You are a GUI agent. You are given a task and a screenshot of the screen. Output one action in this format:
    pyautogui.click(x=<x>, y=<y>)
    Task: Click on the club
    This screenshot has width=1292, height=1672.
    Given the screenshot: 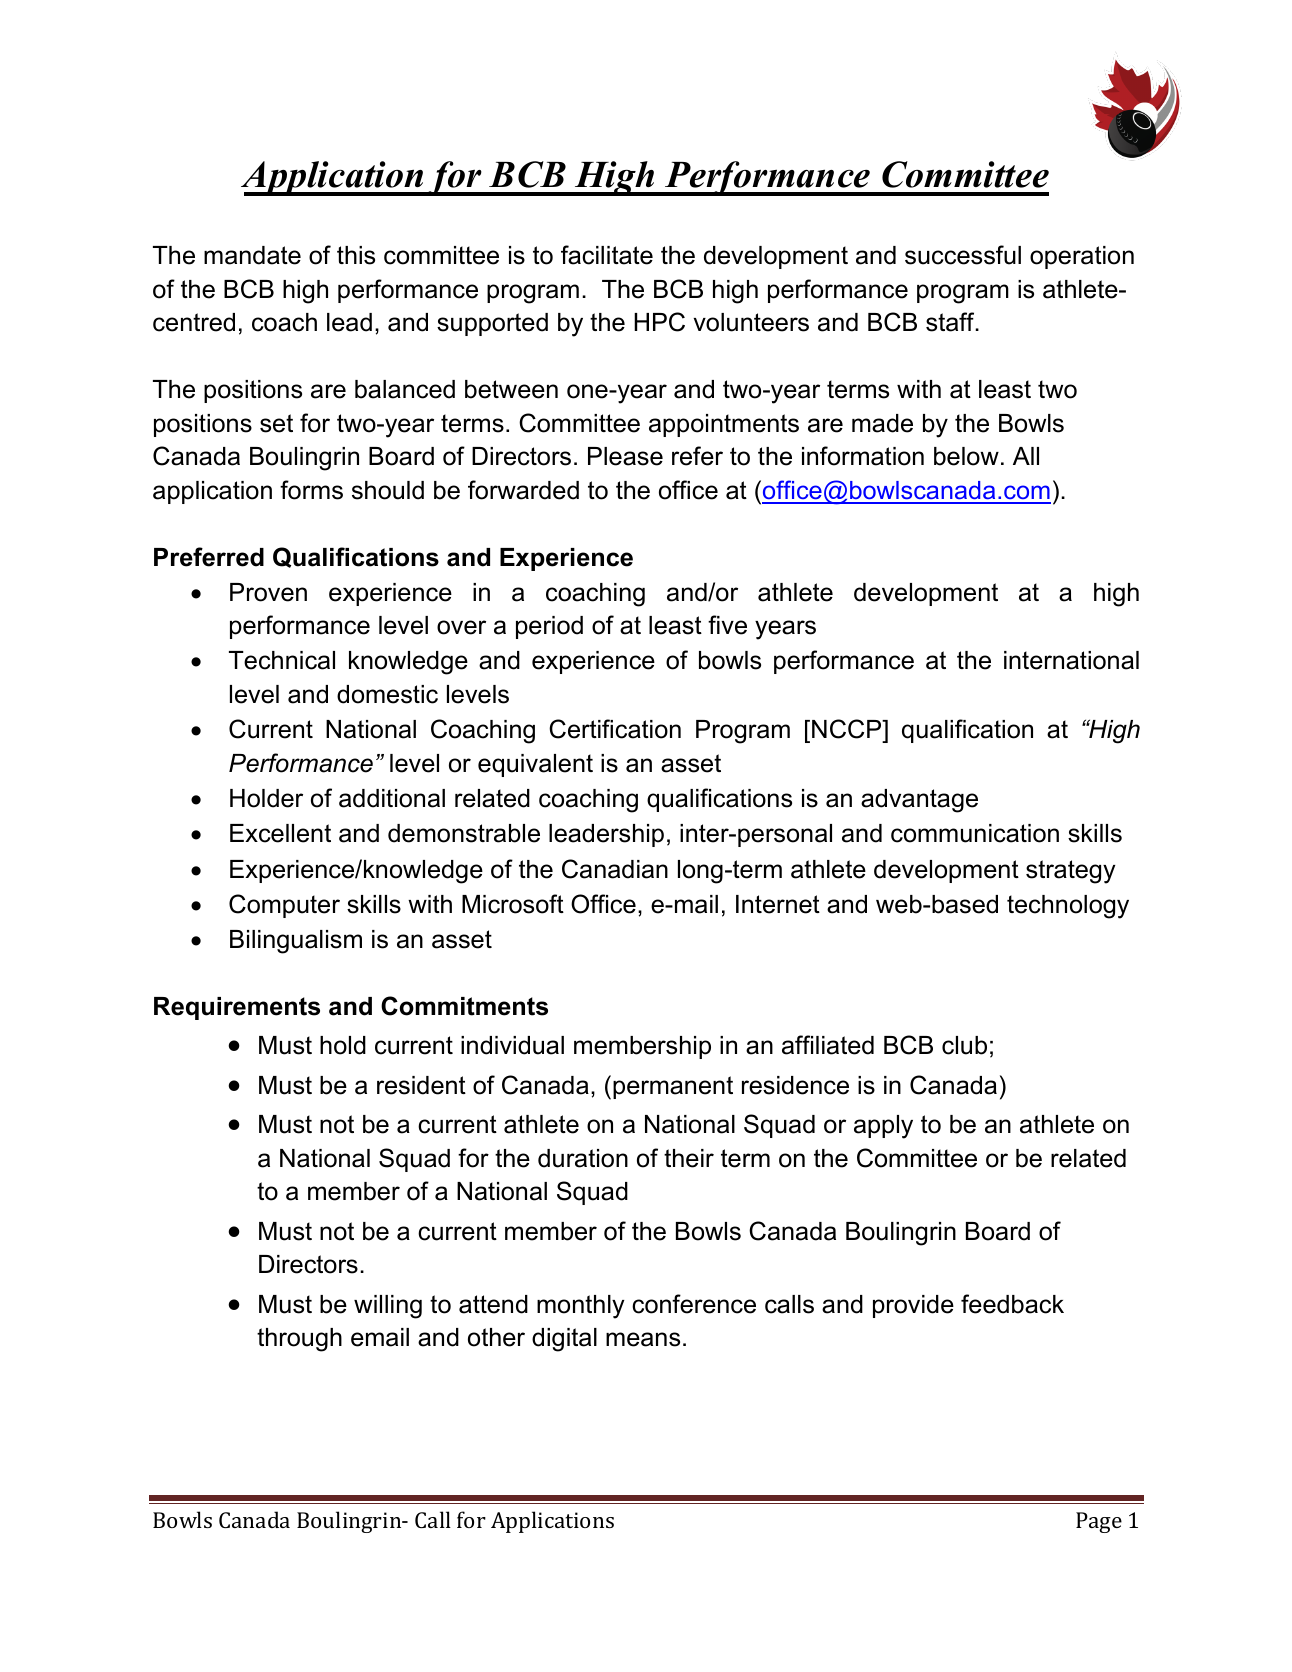 What is the action you would take?
    pyautogui.click(x=964, y=1045)
